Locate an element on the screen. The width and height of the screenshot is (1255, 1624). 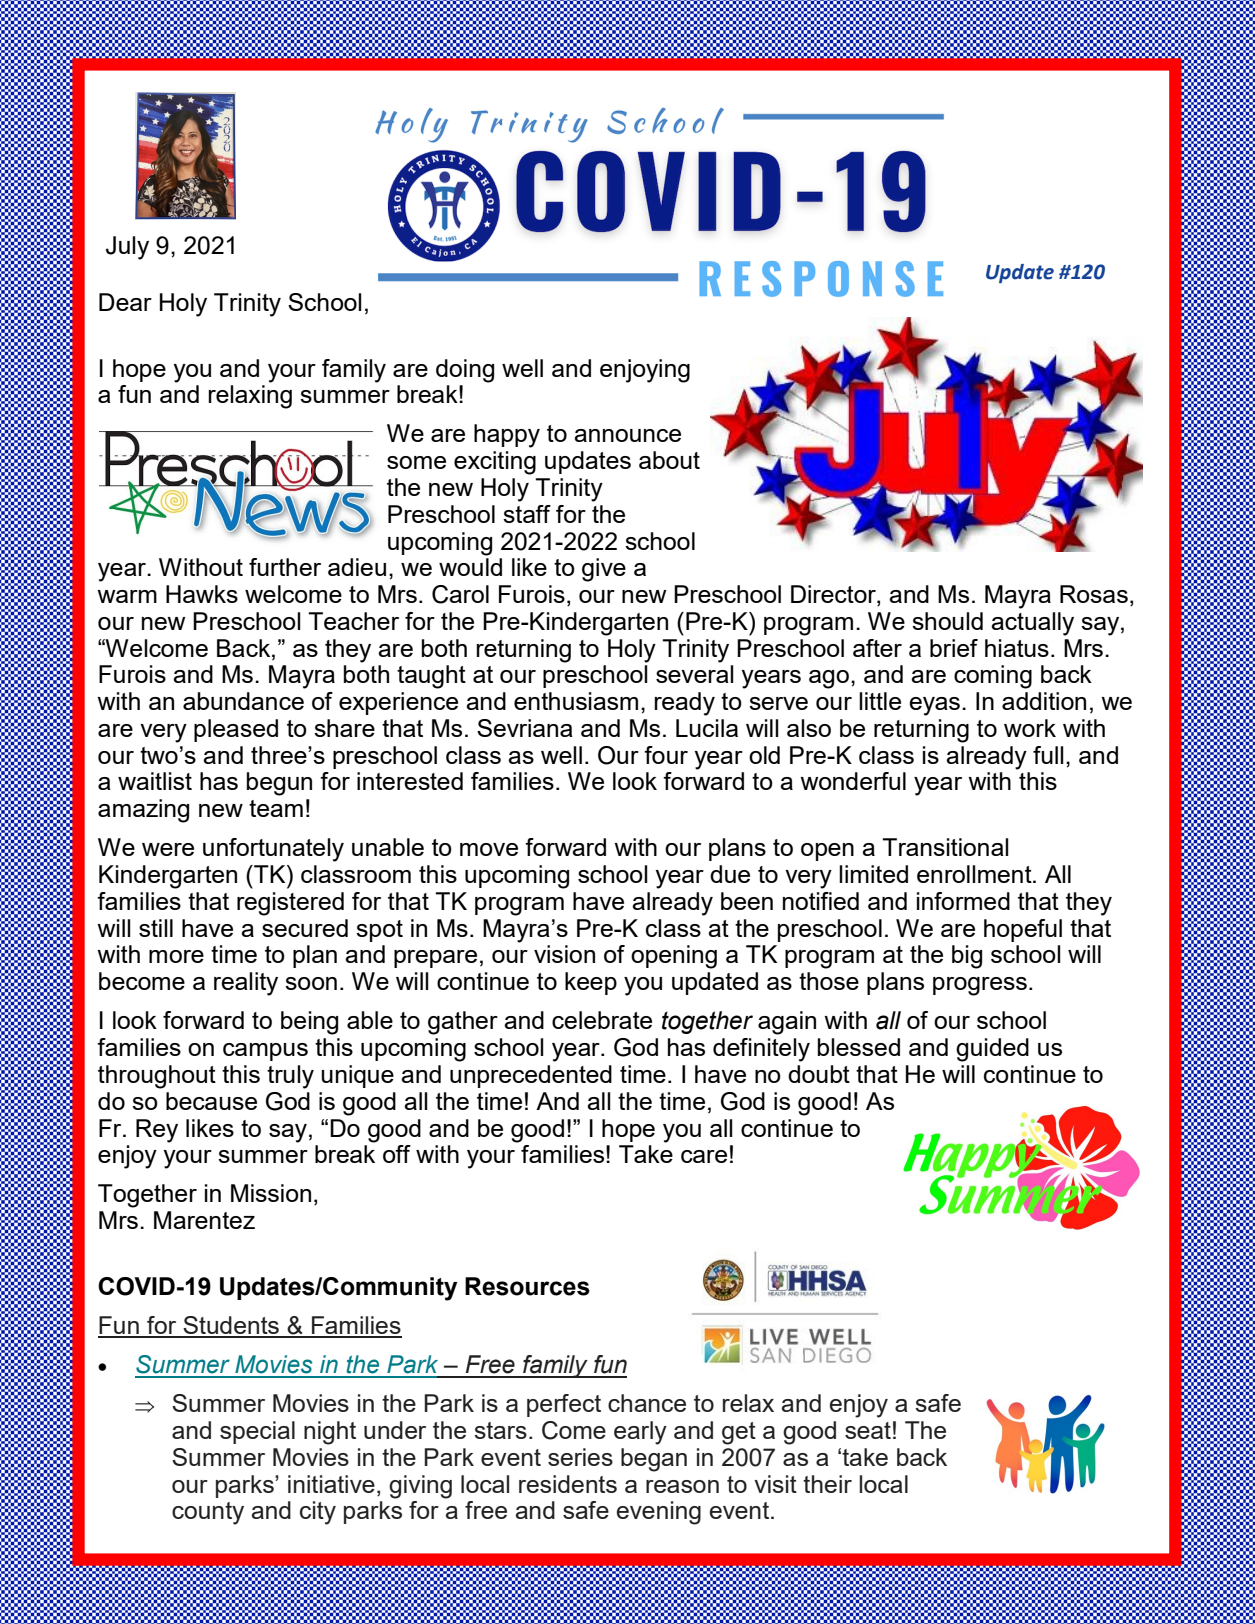
county is located at coordinates (208, 1513).
